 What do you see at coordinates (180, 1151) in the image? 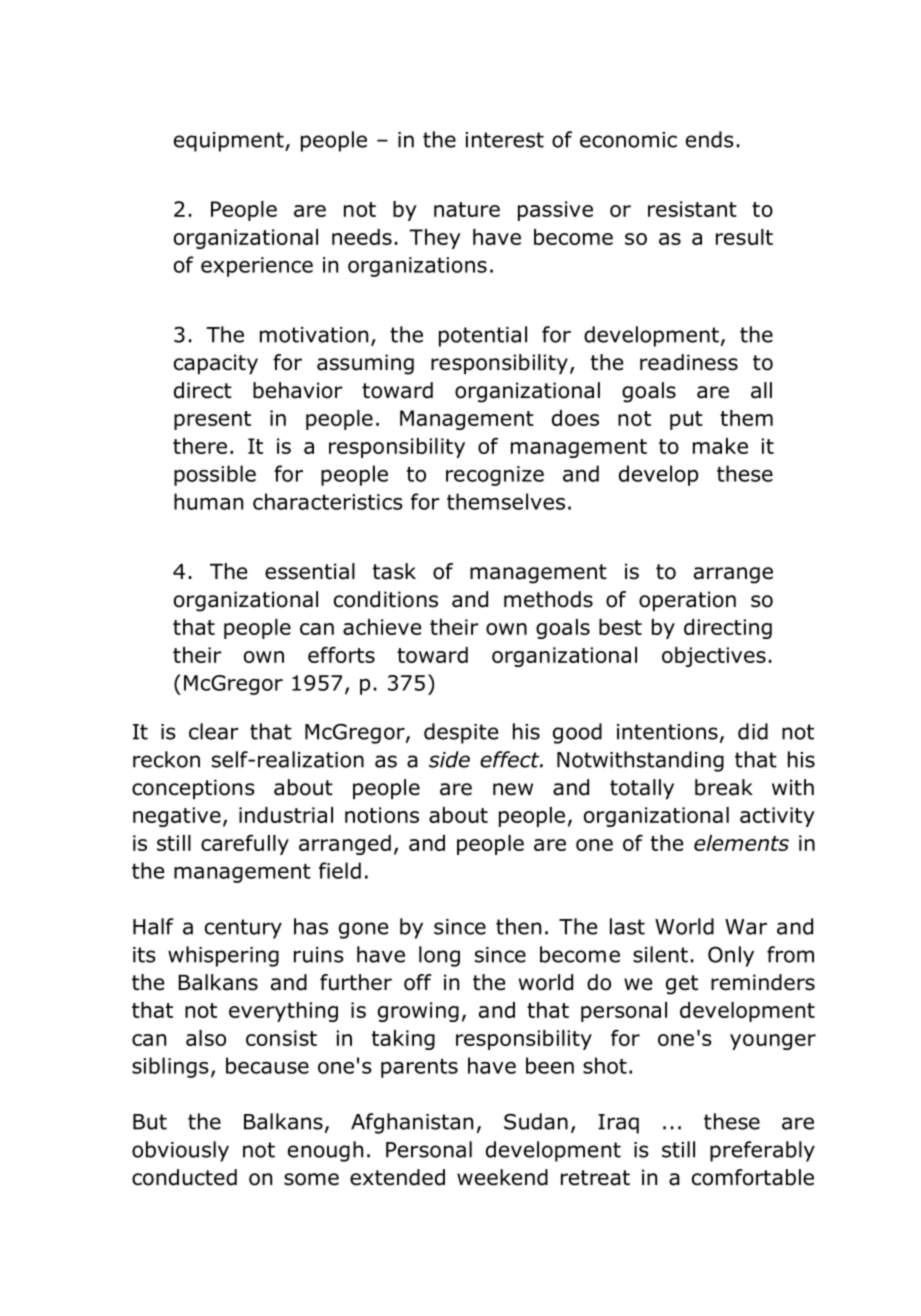
I see `obviously` at bounding box center [180, 1151].
